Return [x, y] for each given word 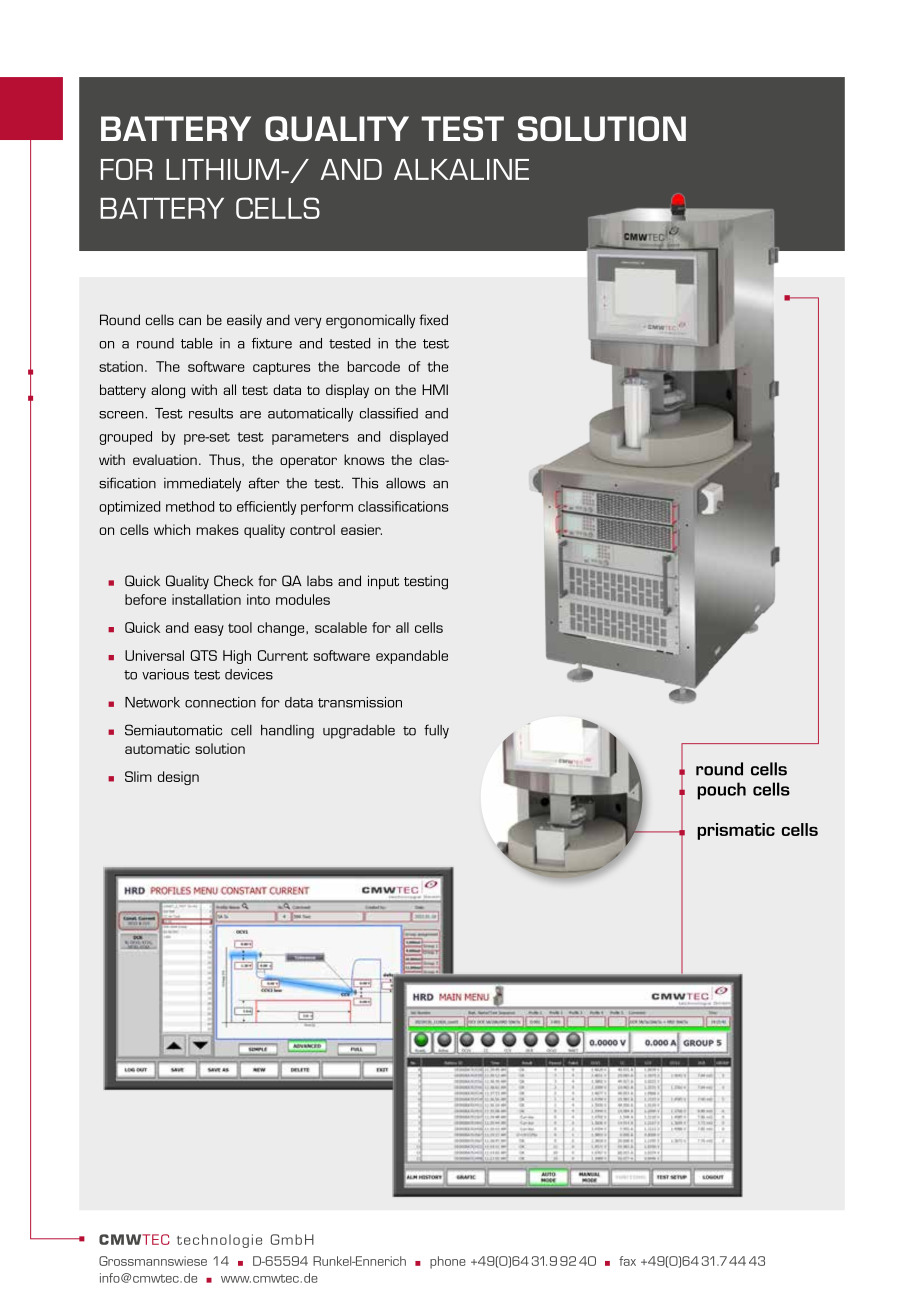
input [383, 582]
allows [405, 483]
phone [448, 1262]
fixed [433, 319]
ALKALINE [461, 169]
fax [627, 1261]
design [178, 778]
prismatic [736, 831]
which [172, 529]
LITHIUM [222, 169]
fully [436, 731]
